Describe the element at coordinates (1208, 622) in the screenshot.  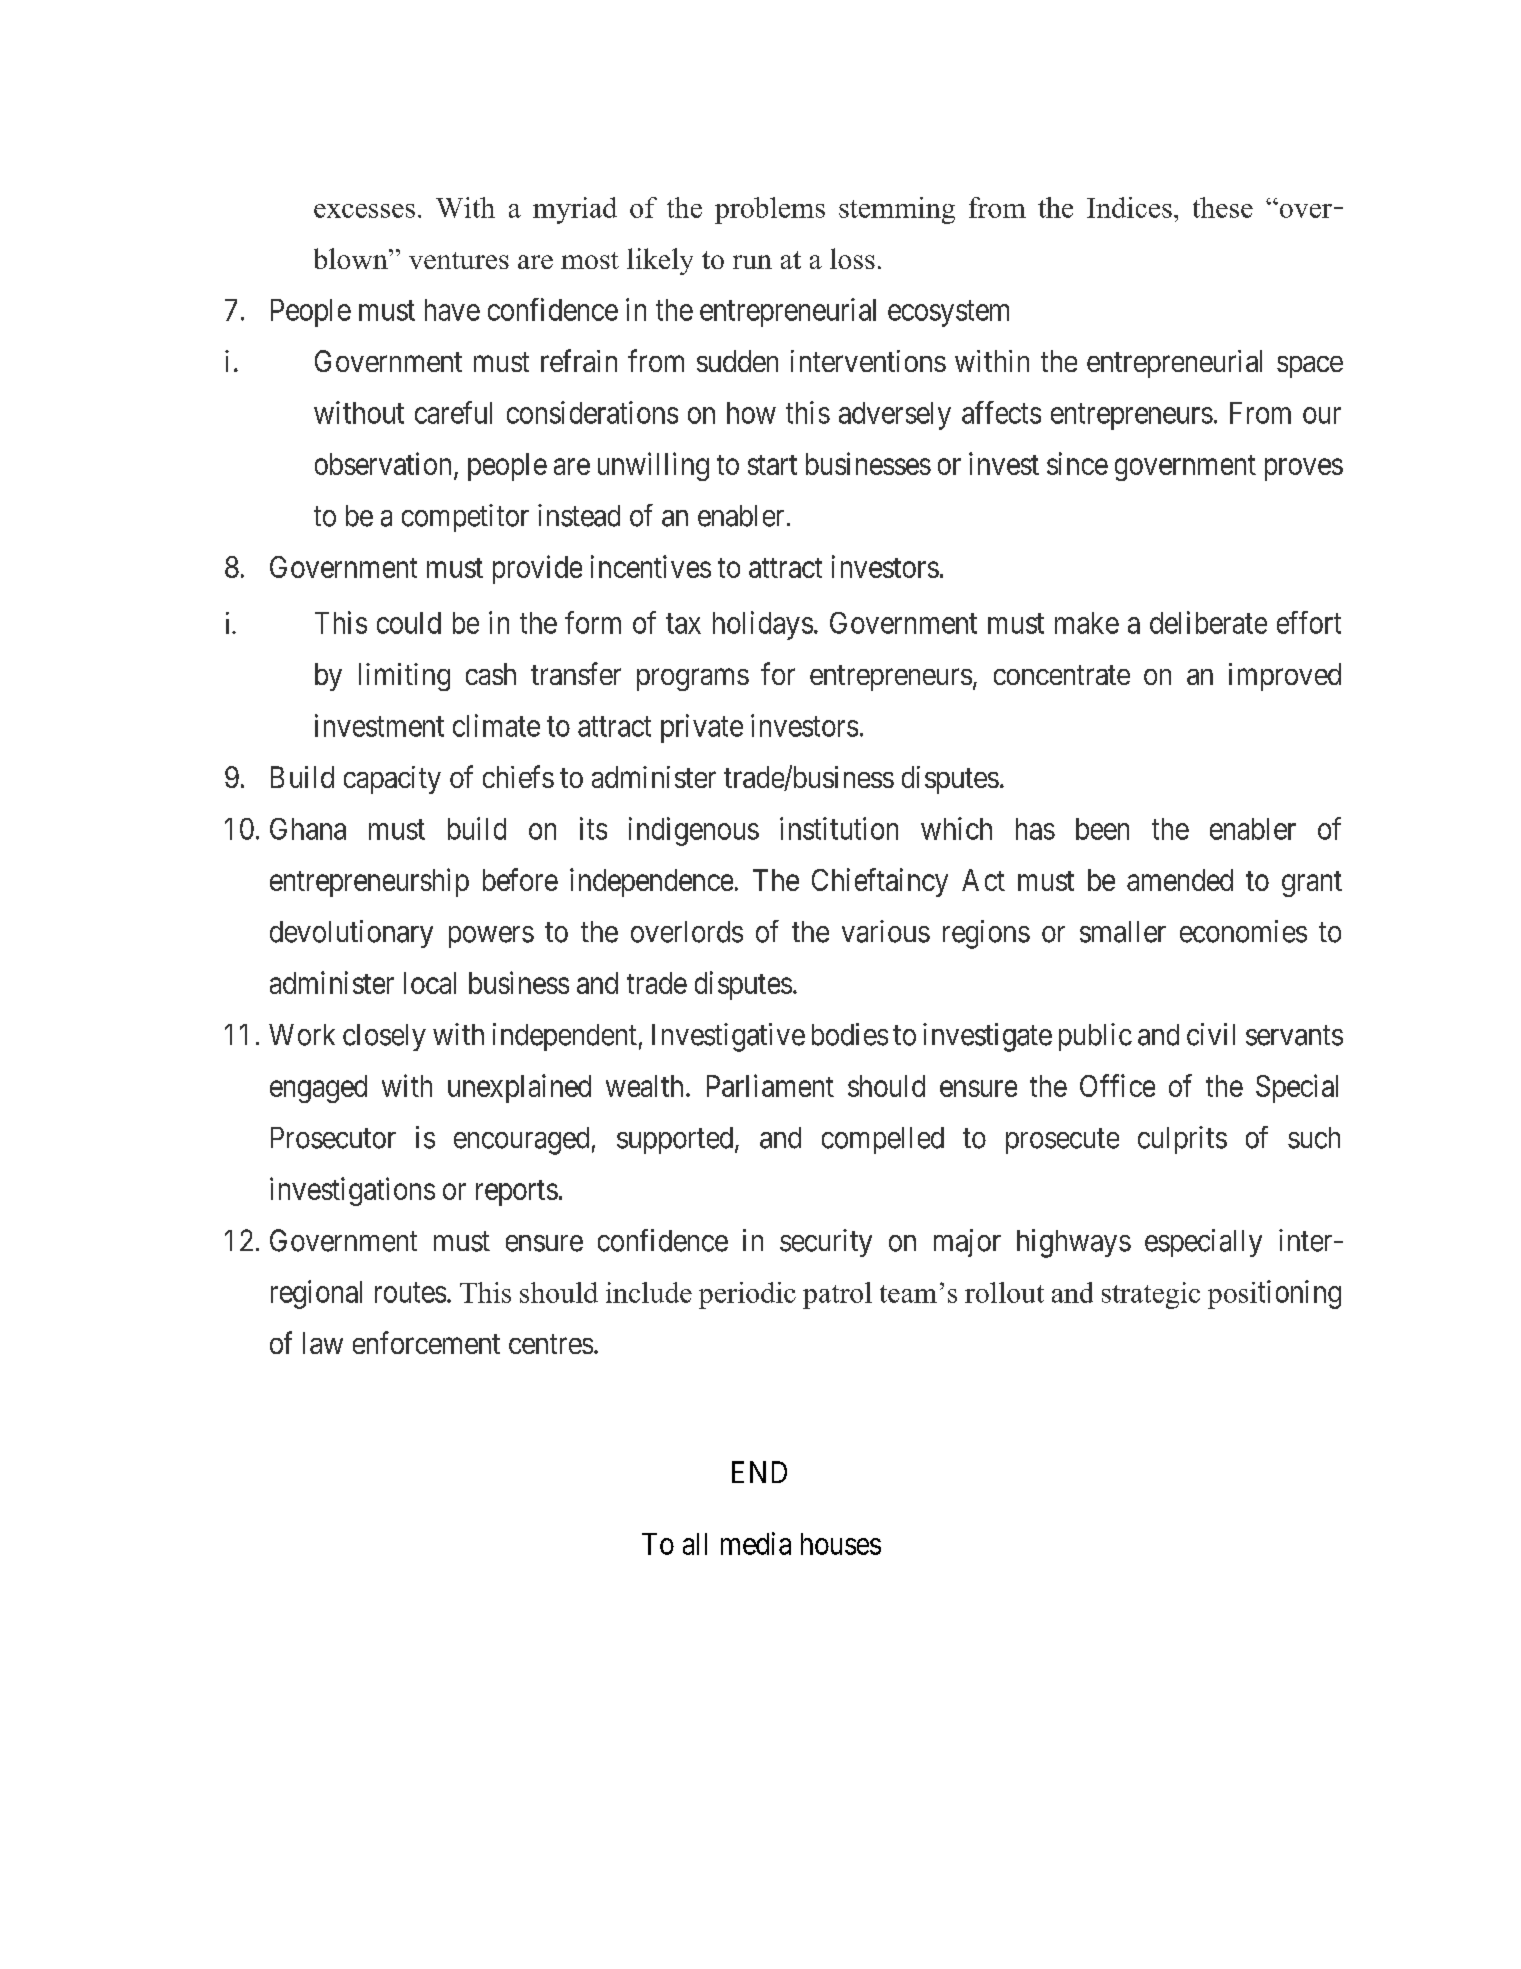
I see `deliberate` at that location.
